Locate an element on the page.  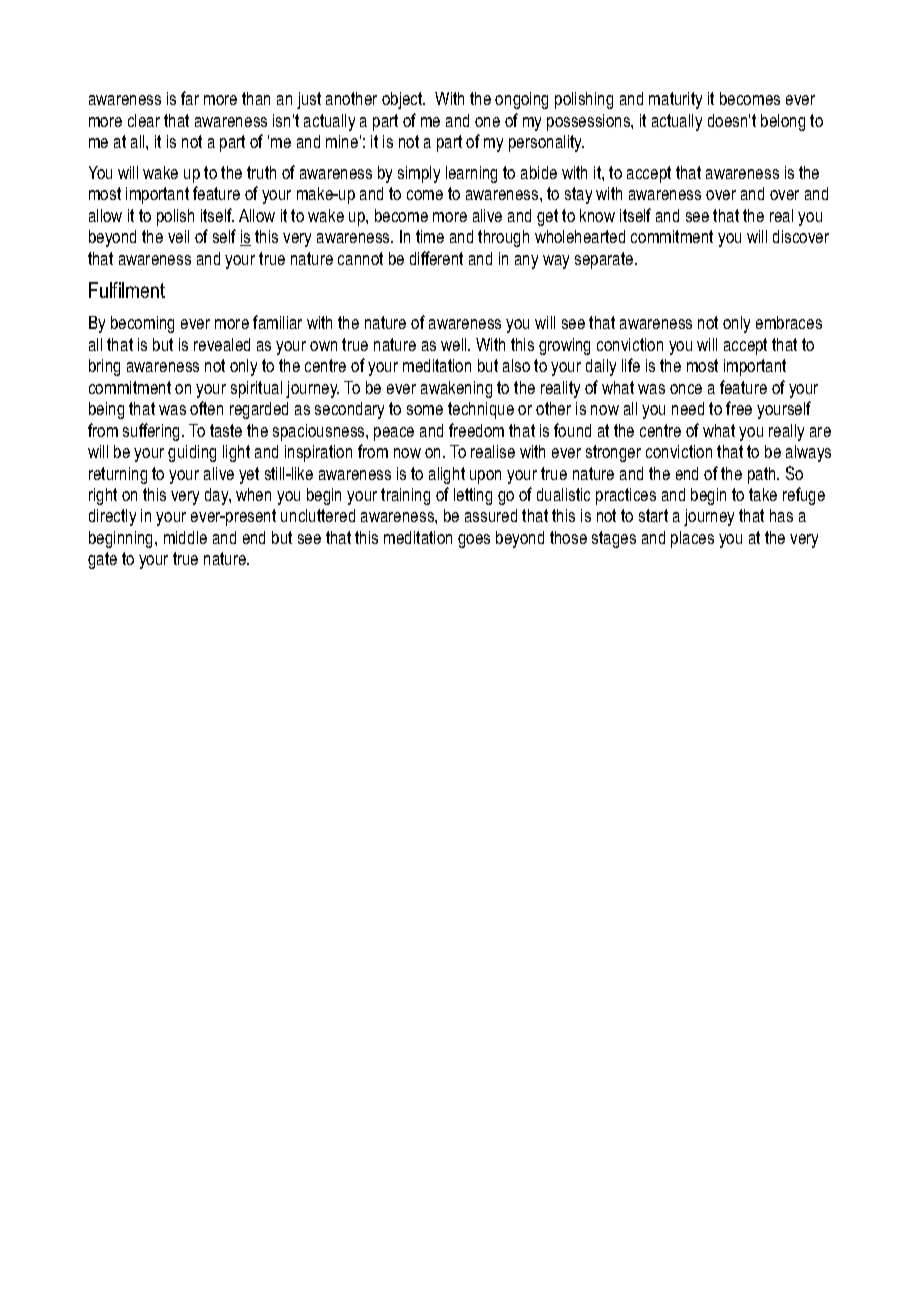
one is located at coordinates (487, 122).
